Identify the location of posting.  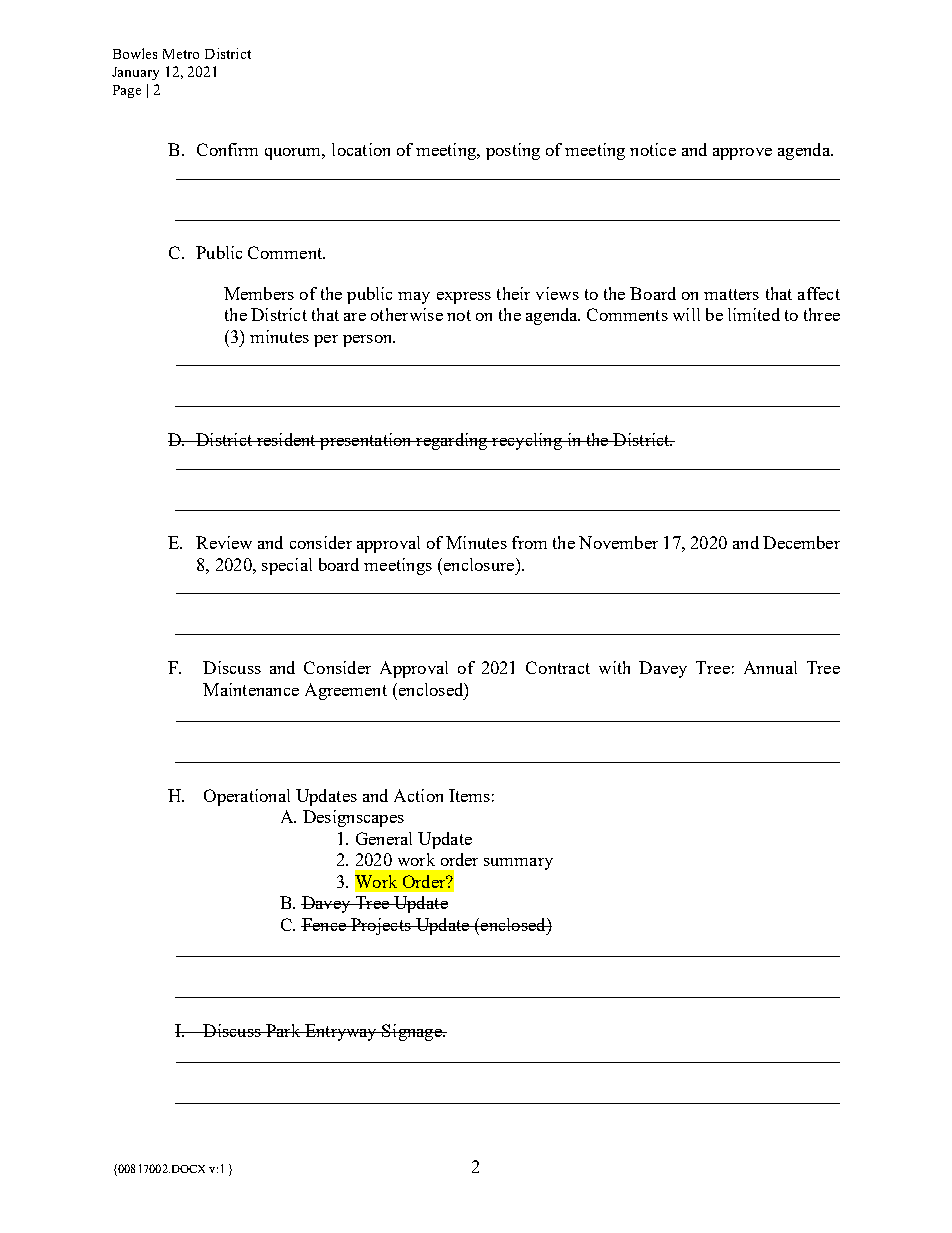
(513, 151).
